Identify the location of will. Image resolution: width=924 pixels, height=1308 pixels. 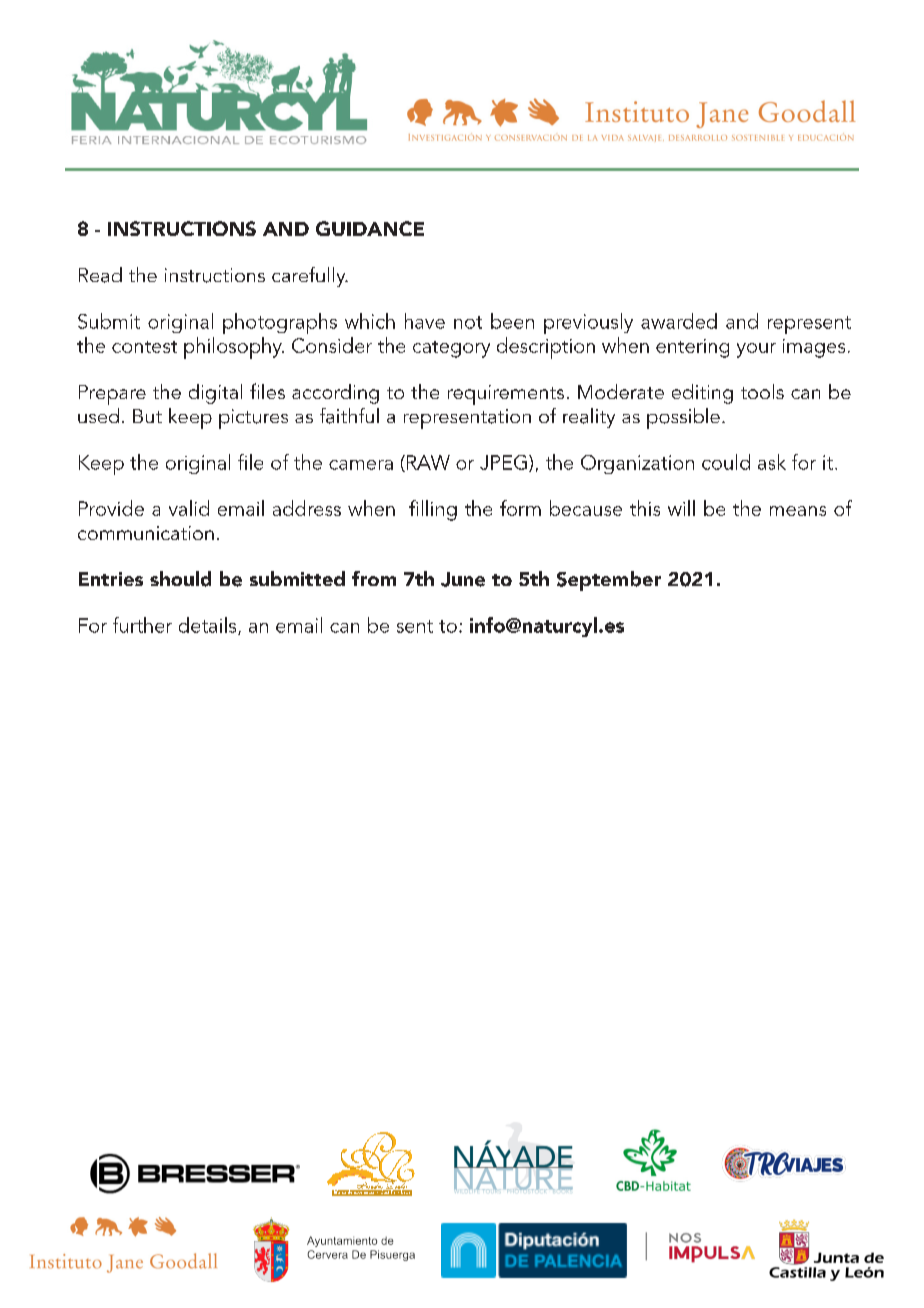
(681, 508).
